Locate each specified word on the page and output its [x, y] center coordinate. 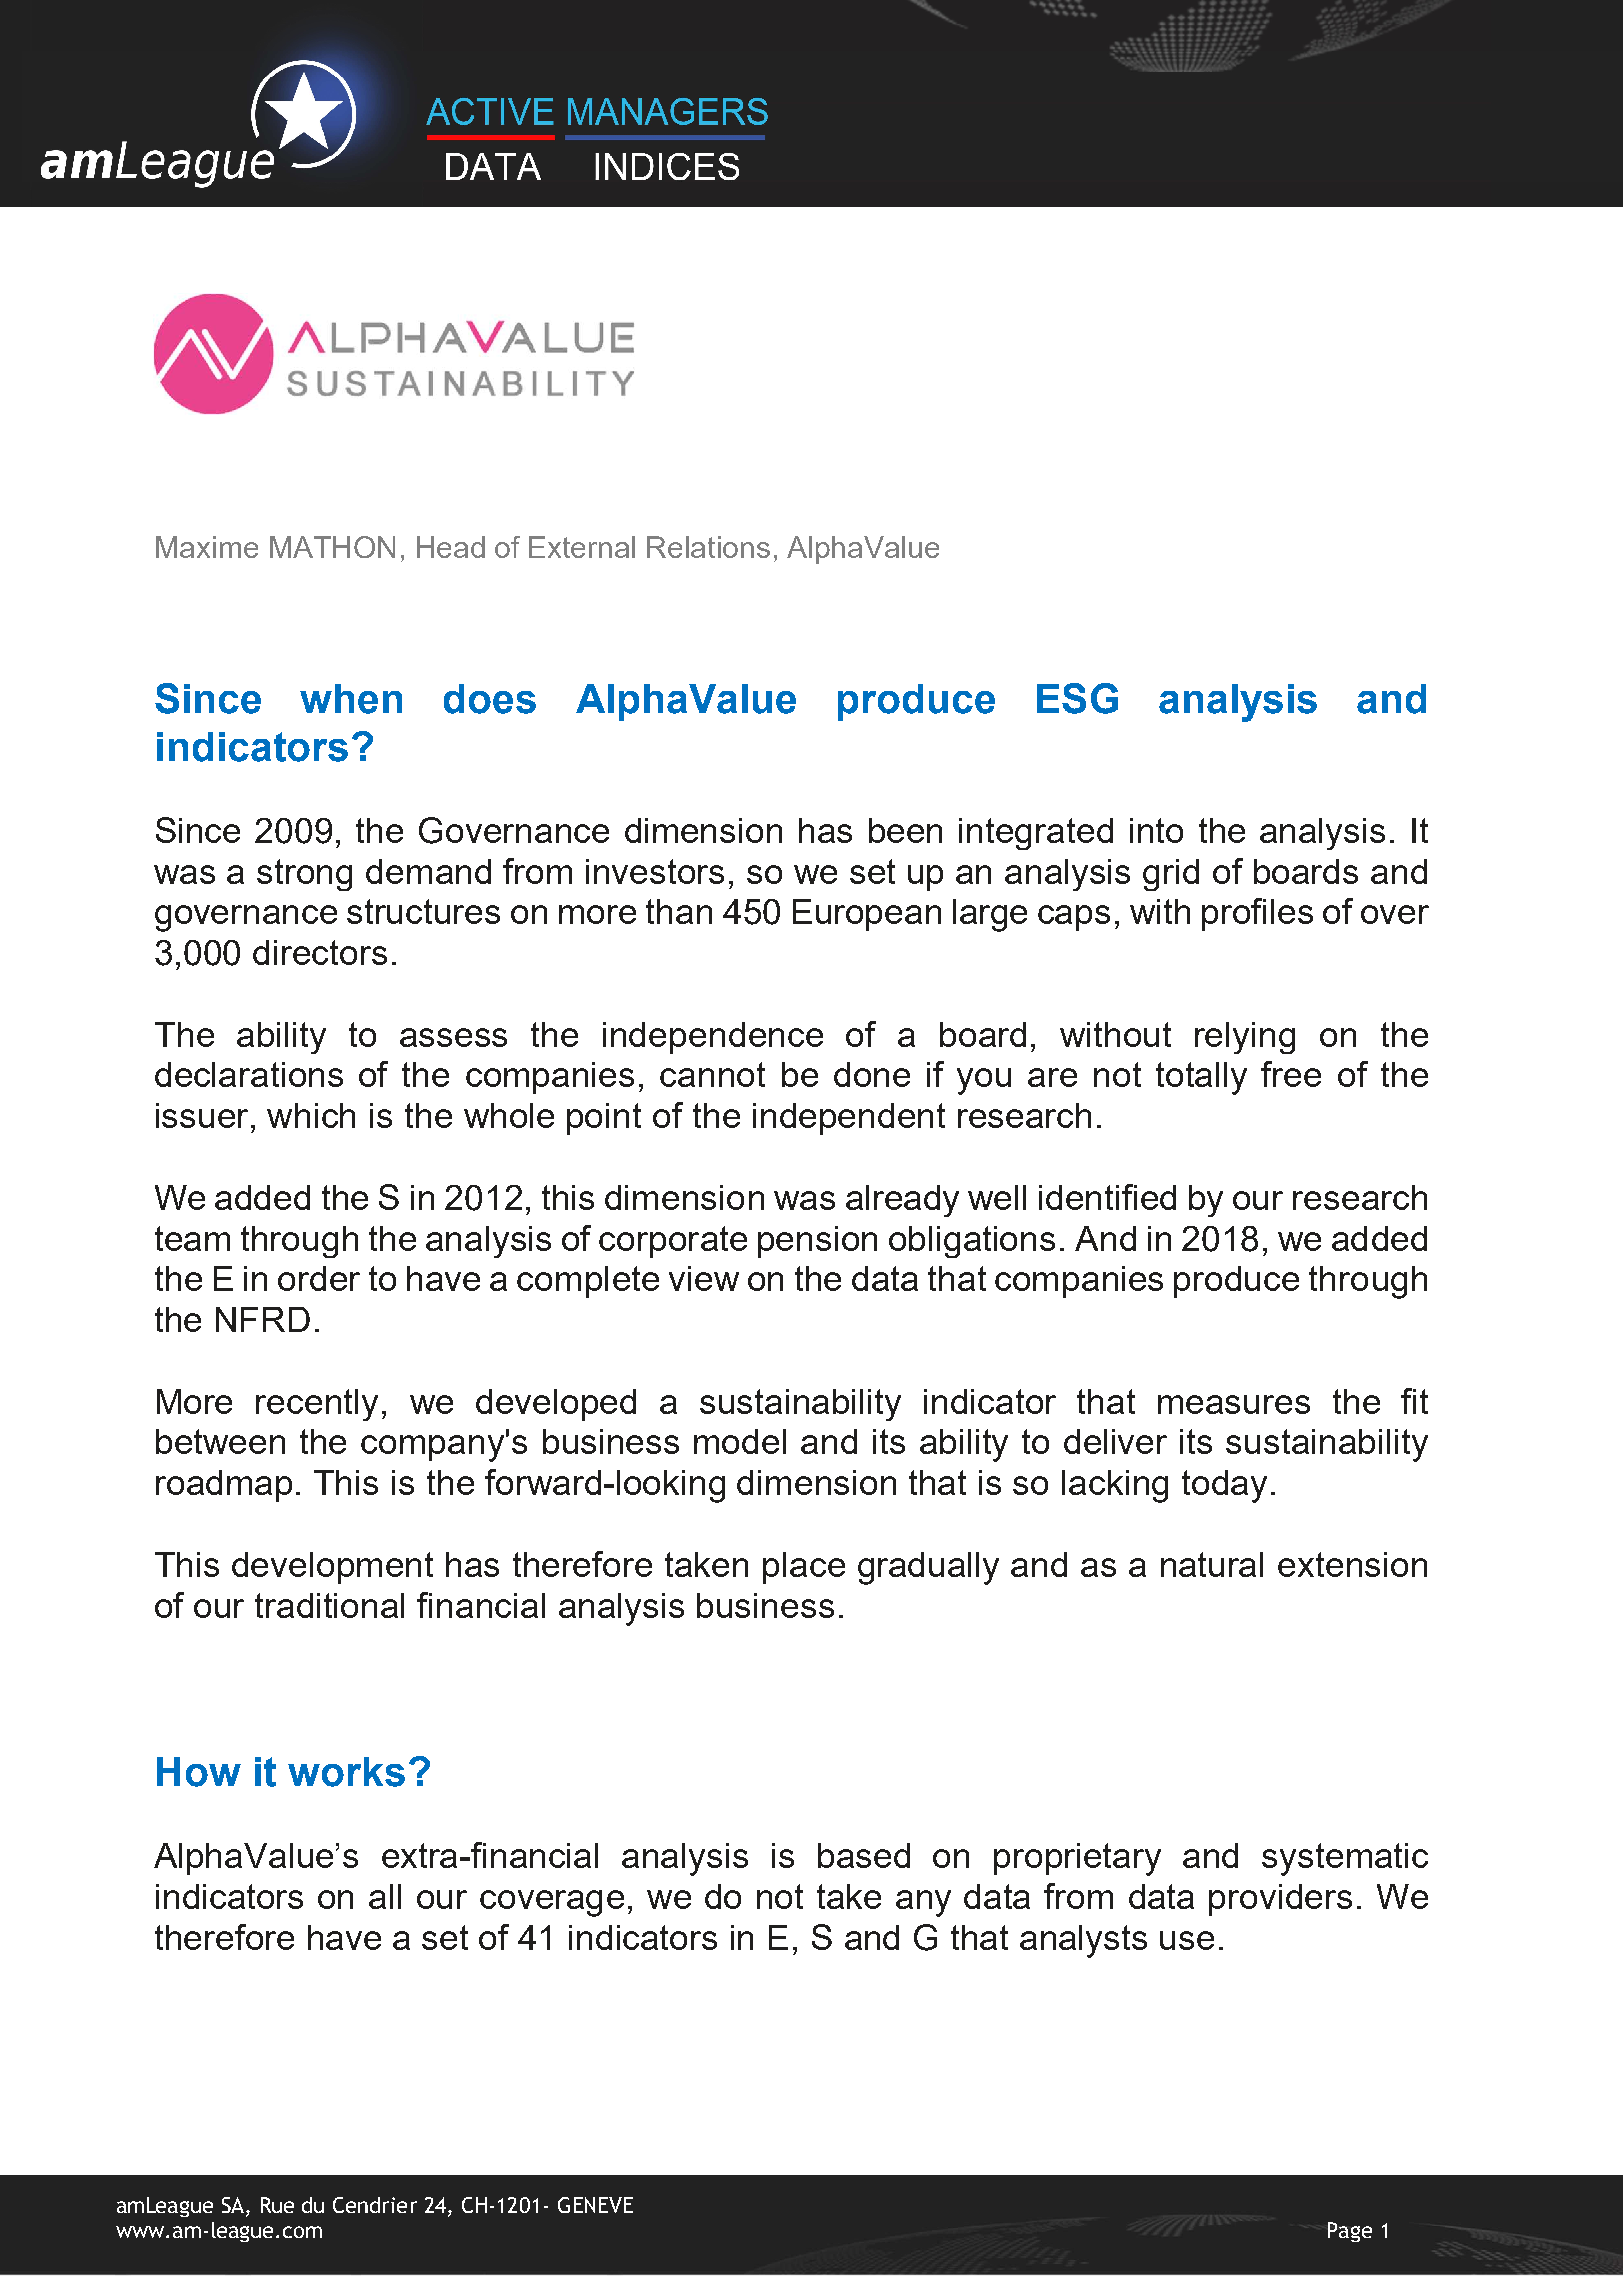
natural [1212, 1564]
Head [451, 547]
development [332, 1568]
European [867, 915]
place [804, 1568]
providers [1280, 1900]
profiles [1257, 914]
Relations [708, 547]
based [864, 1855]
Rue [277, 2205]
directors [320, 952]
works [346, 1772]
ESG [1077, 698]
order [319, 1278]
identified [1107, 1197]
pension [817, 1242]
